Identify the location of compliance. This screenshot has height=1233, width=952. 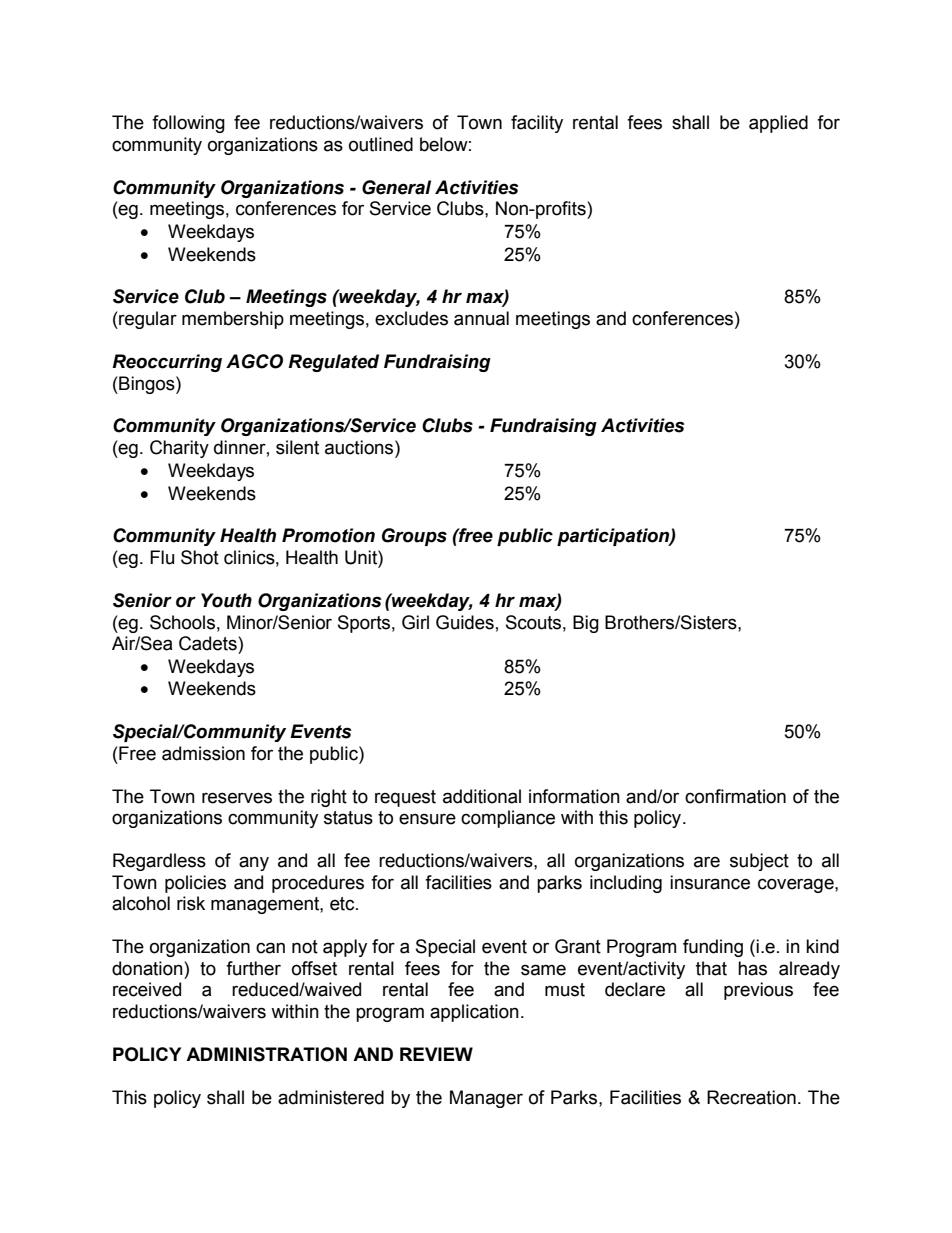
(508, 819).
